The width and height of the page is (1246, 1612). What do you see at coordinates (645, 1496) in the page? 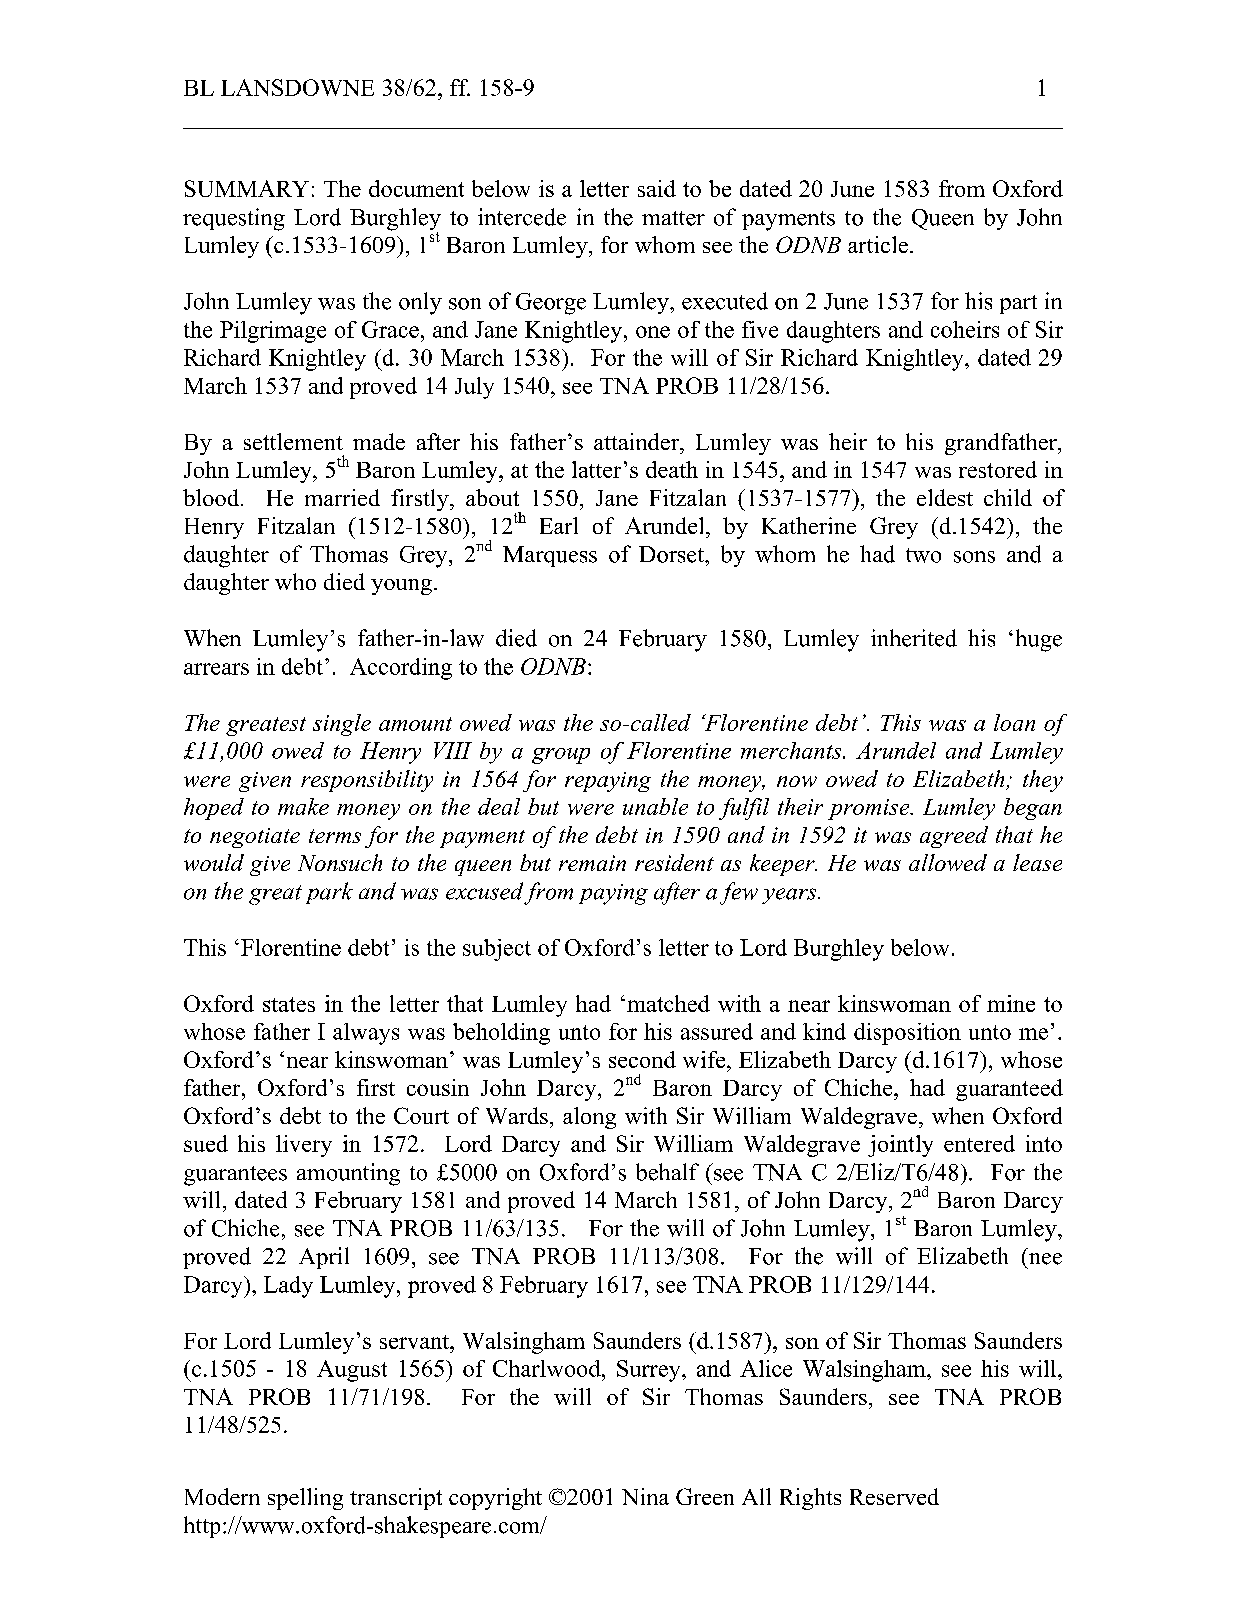
I see `Nina` at bounding box center [645, 1496].
